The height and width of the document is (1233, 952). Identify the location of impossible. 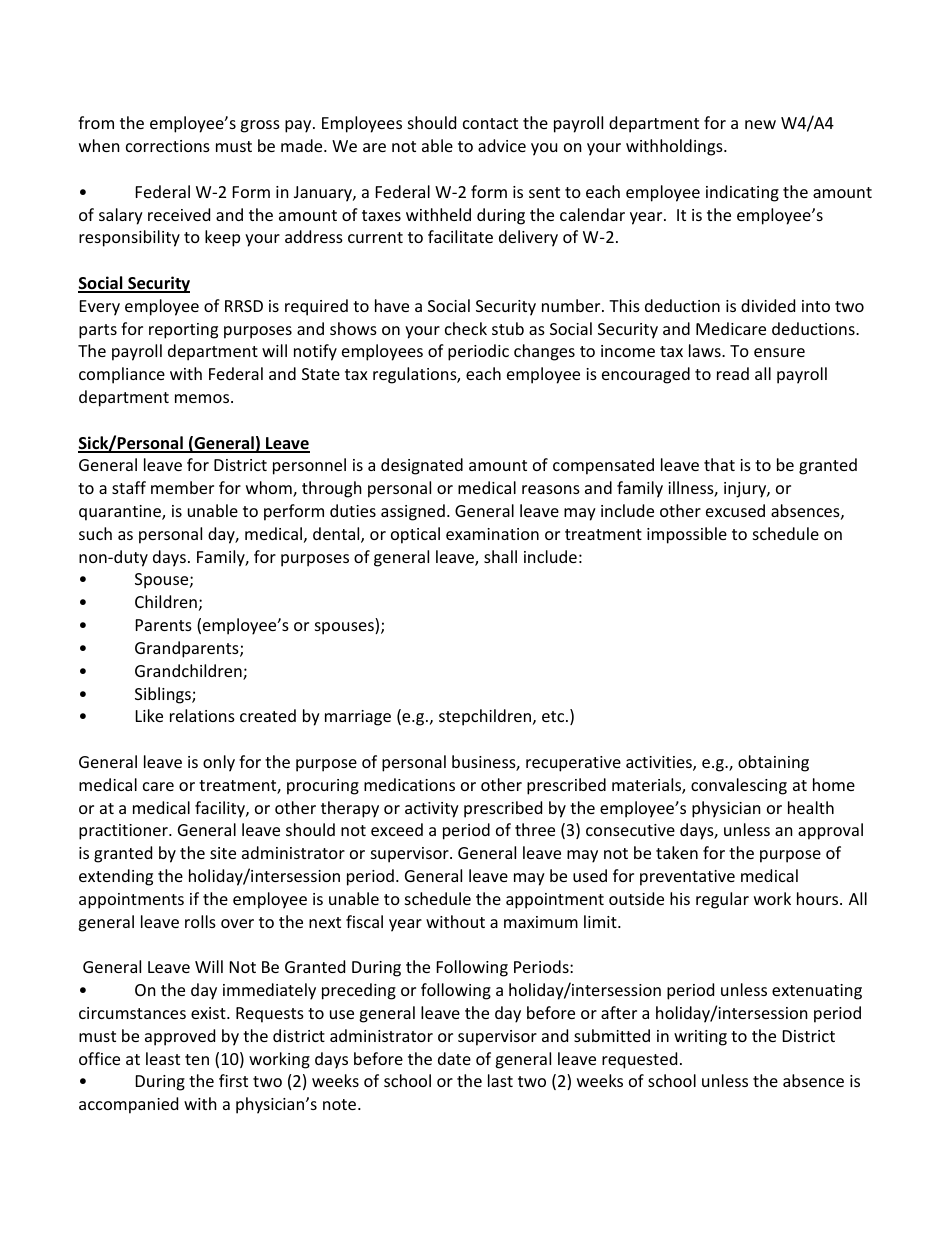
(687, 535).
